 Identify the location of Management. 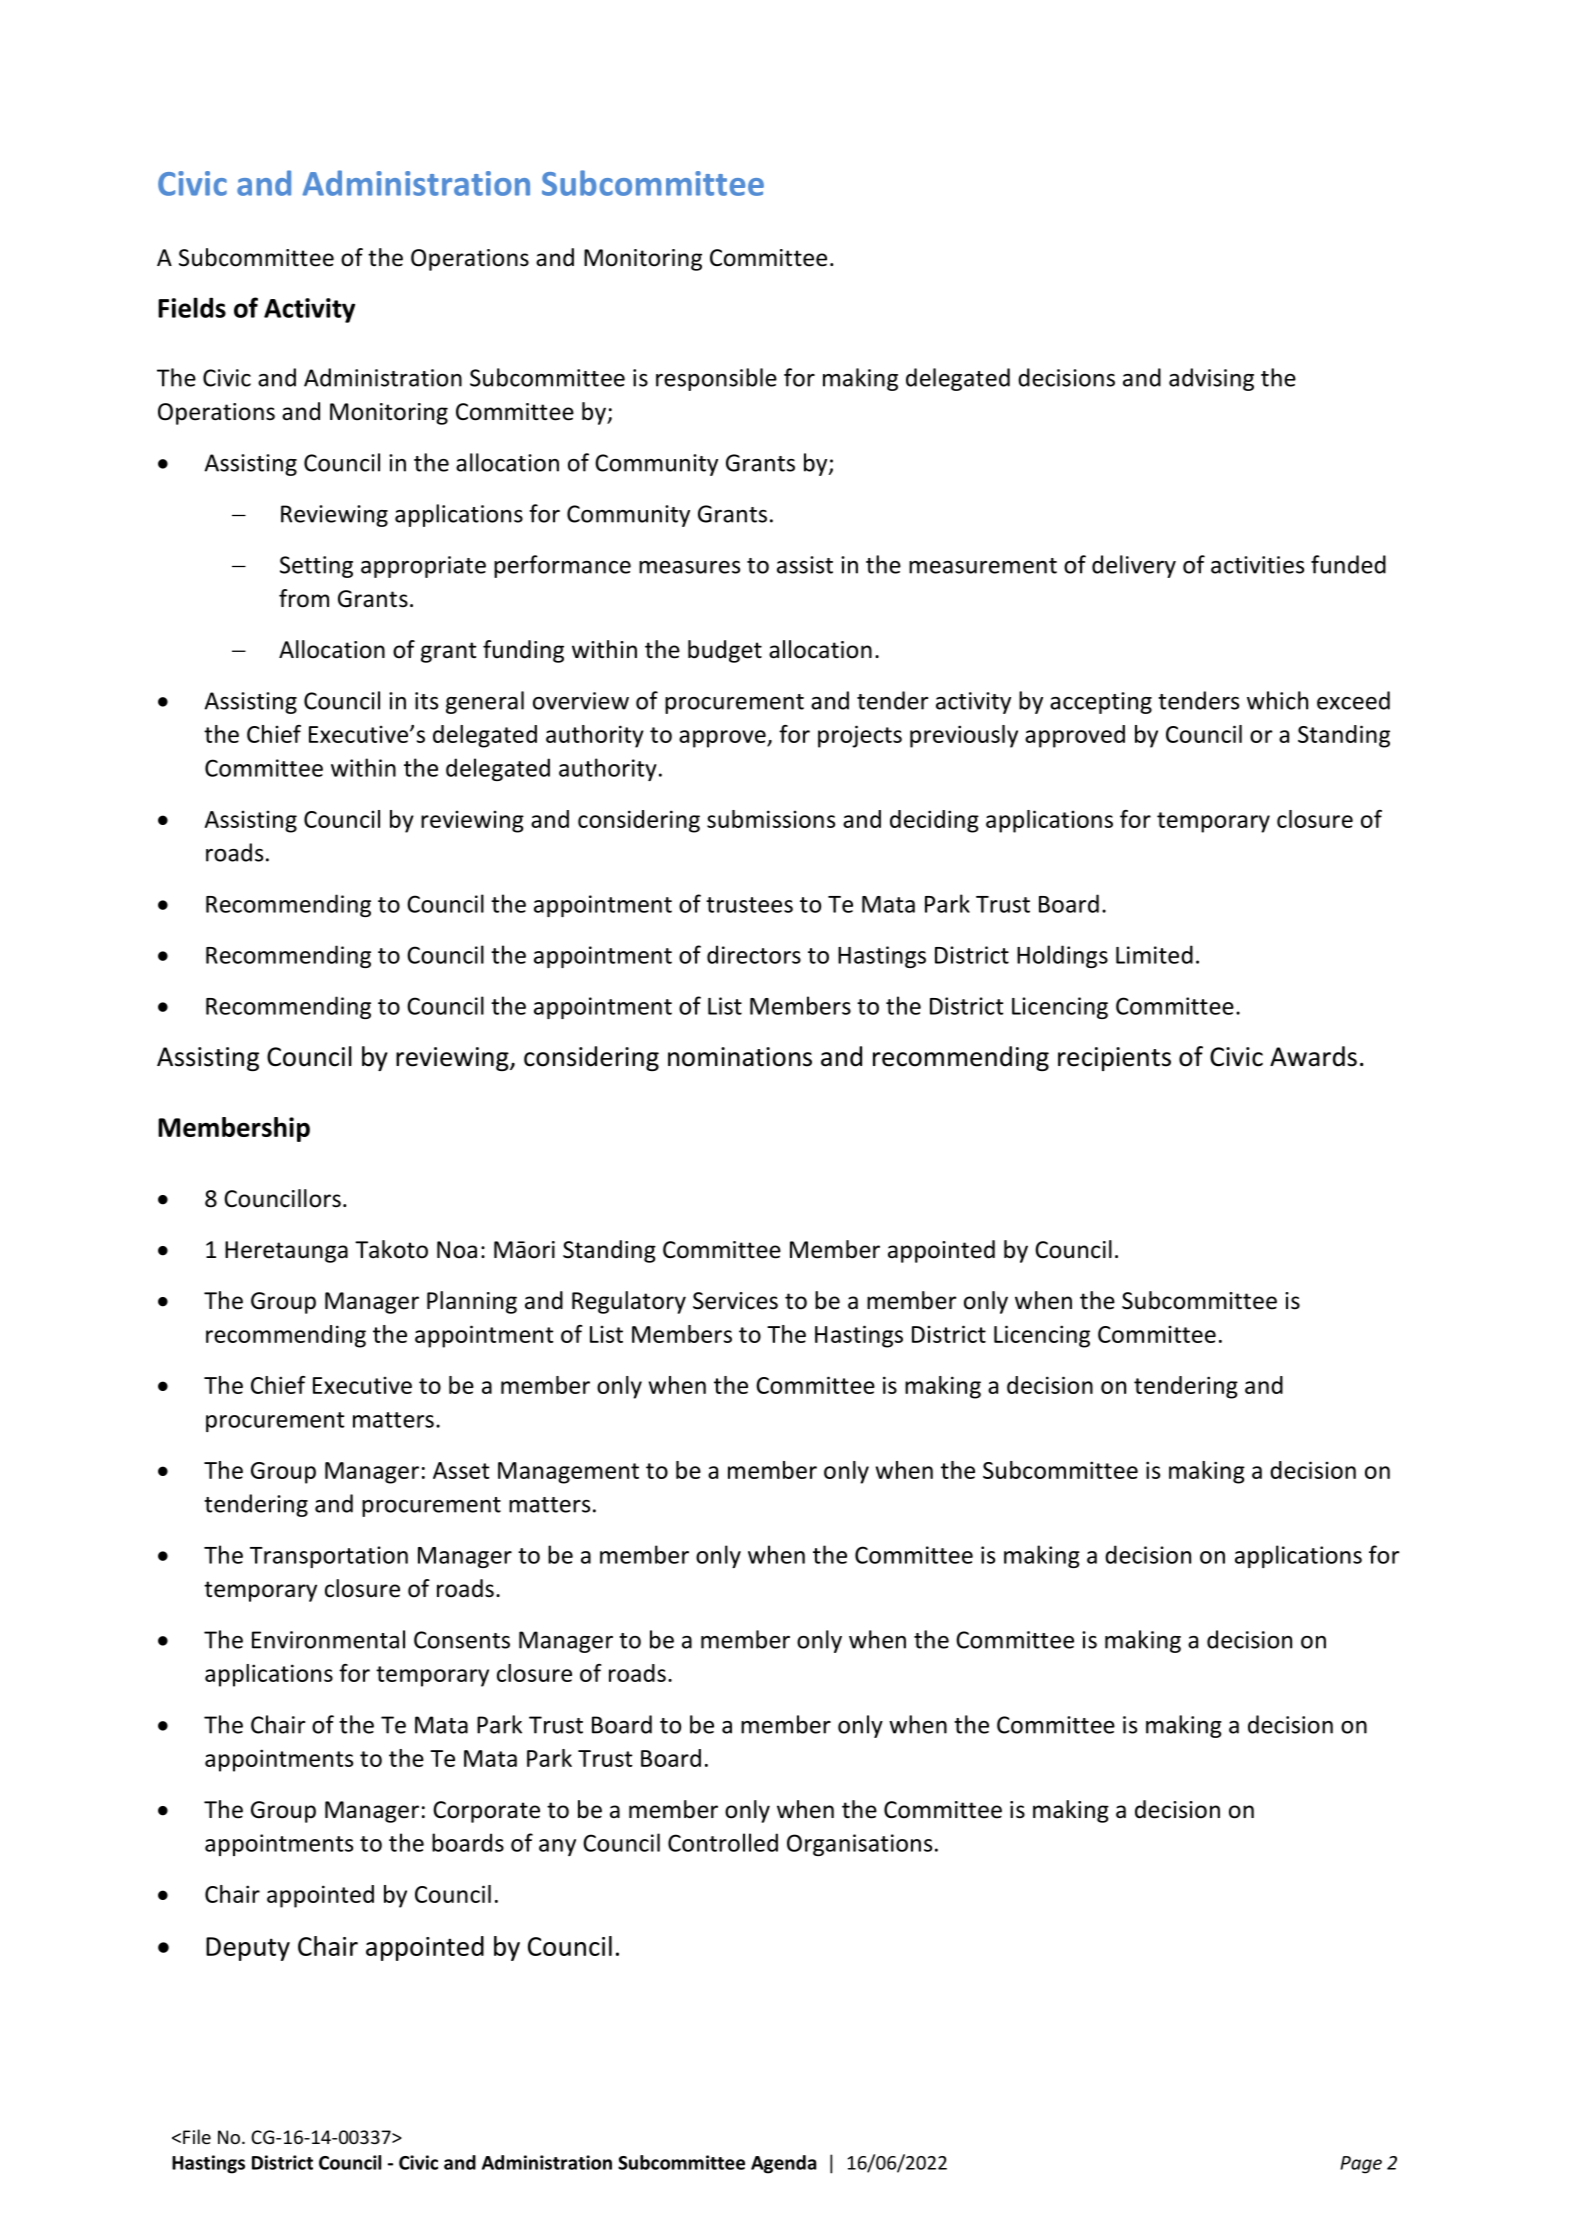
(568, 1473).
